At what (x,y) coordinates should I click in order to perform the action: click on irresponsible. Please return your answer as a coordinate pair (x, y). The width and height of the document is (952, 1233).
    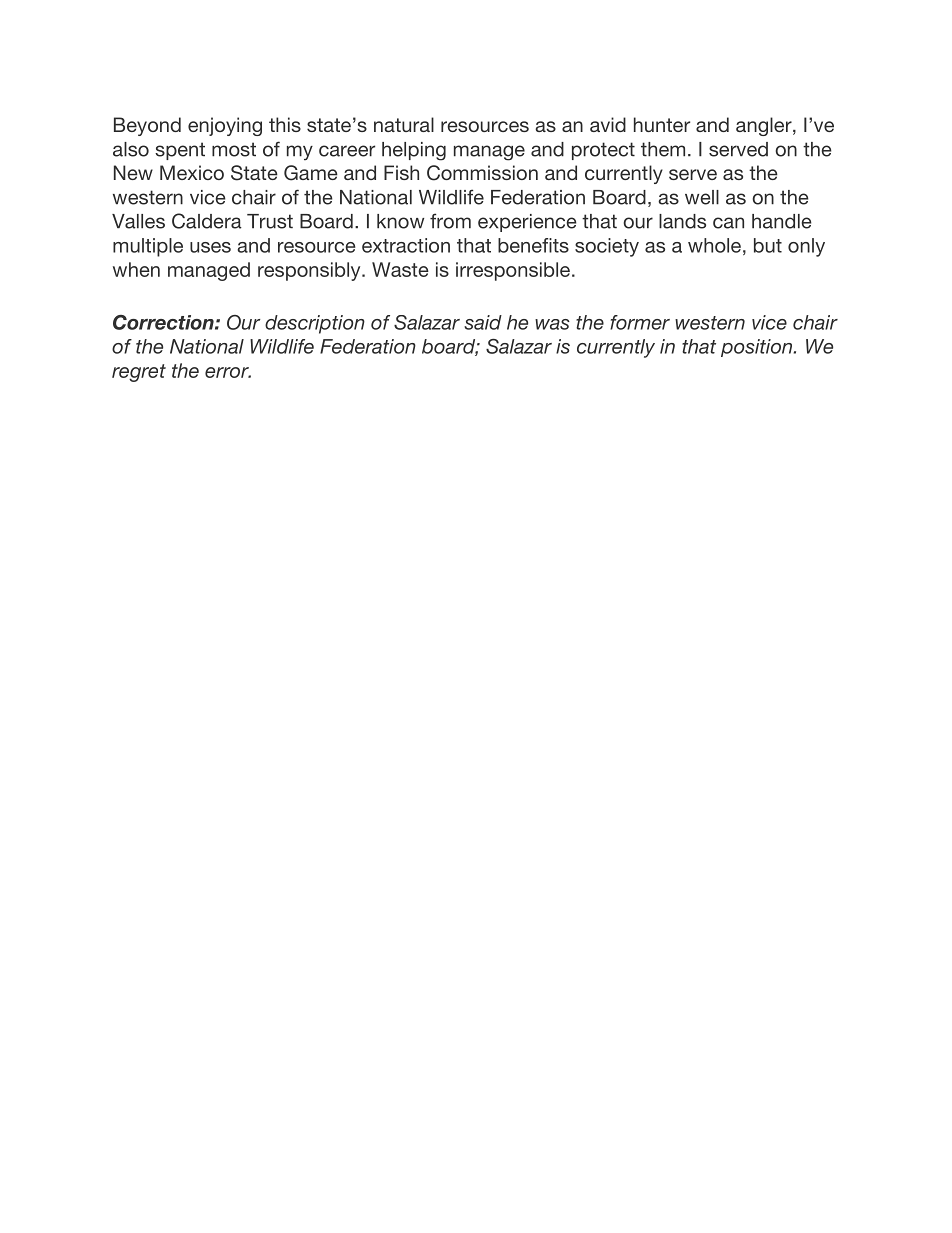
    Looking at the image, I should click on (513, 271).
